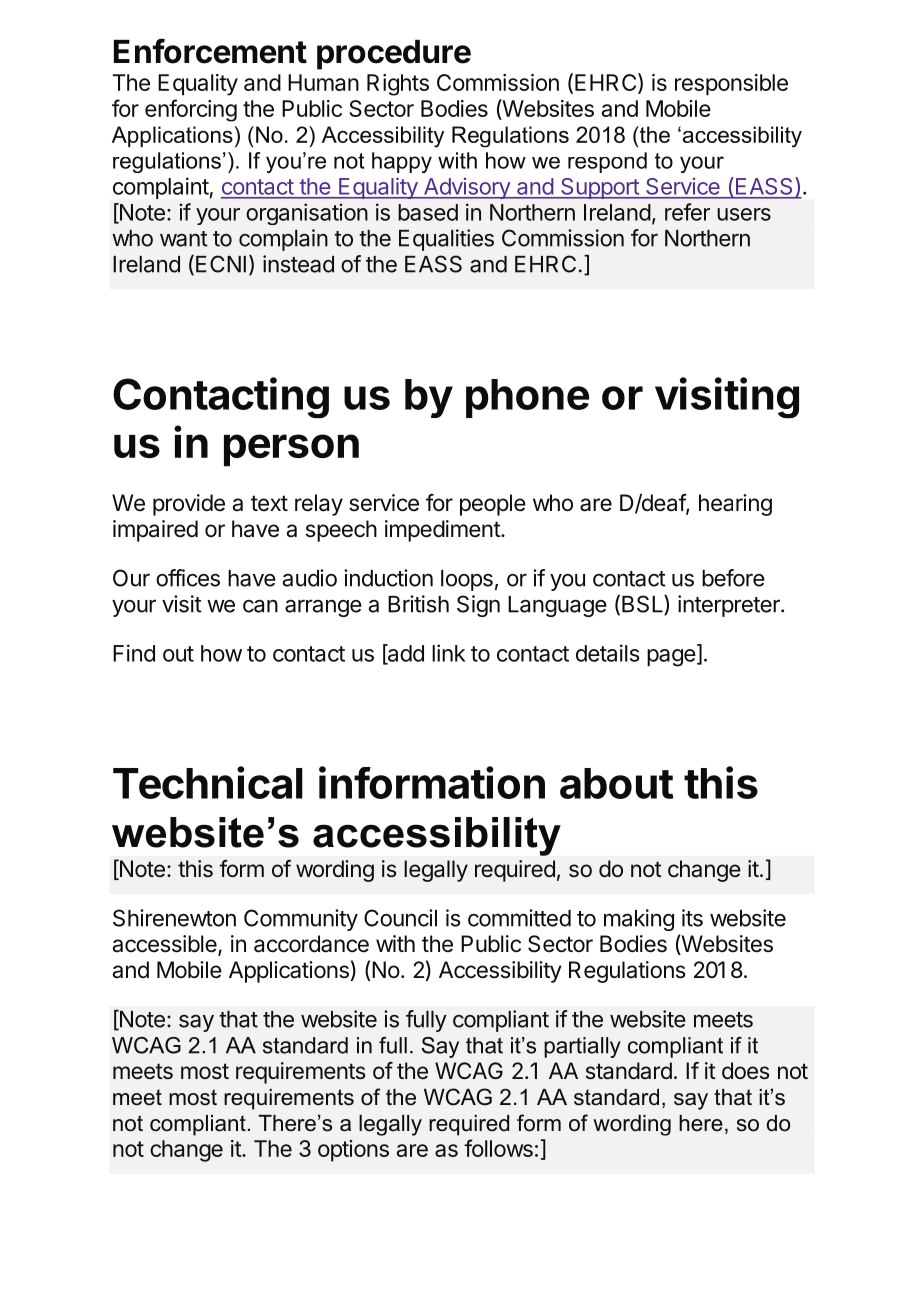 The image size is (924, 1308). What do you see at coordinates (731, 85) in the screenshot?
I see `responsible` at bounding box center [731, 85].
